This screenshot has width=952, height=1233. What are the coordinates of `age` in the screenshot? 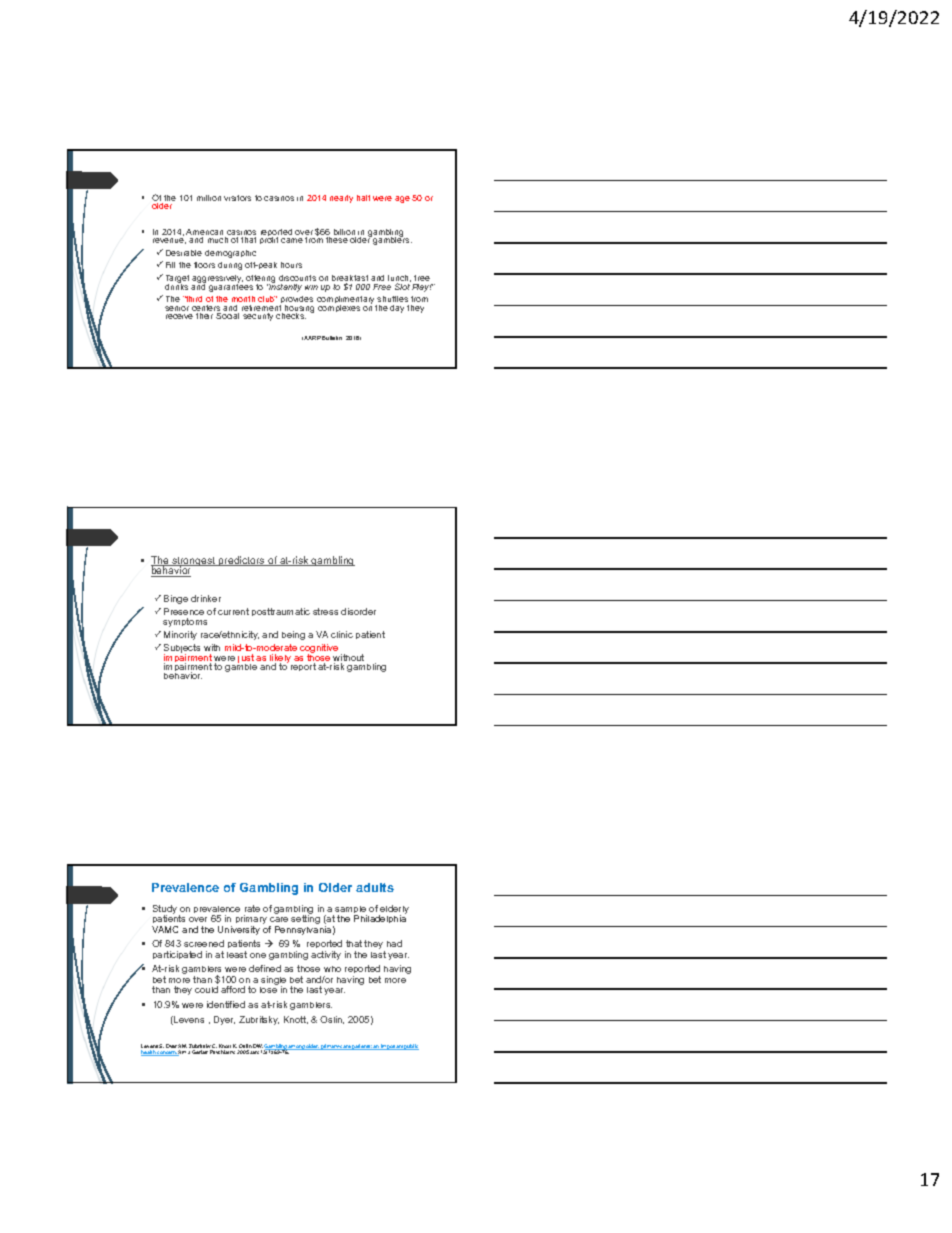 It's located at (402, 199).
